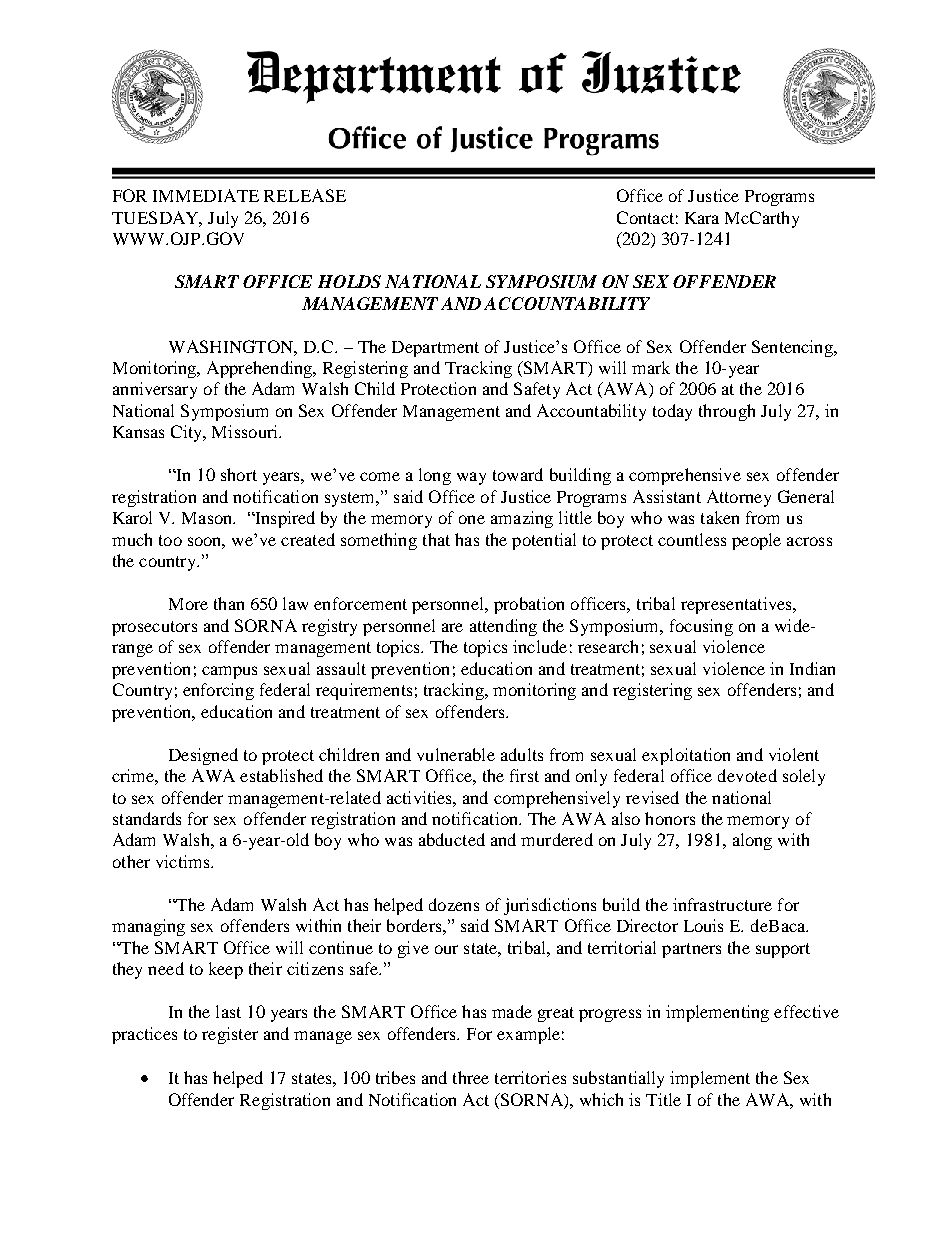 The image size is (952, 1233). What do you see at coordinates (701, 627) in the document?
I see `focusing` at bounding box center [701, 627].
